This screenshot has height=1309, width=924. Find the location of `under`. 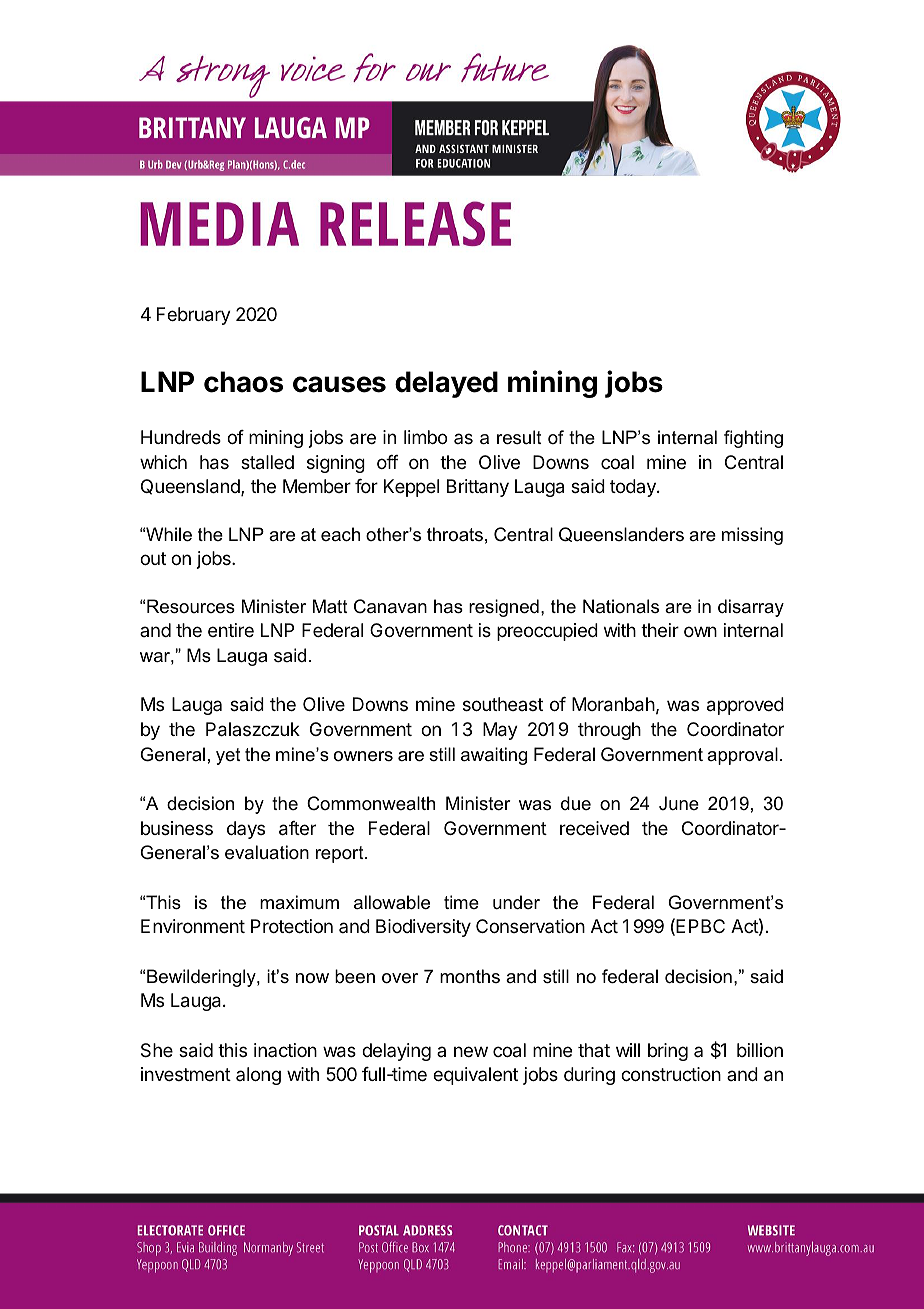

under is located at coordinates (516, 902).
